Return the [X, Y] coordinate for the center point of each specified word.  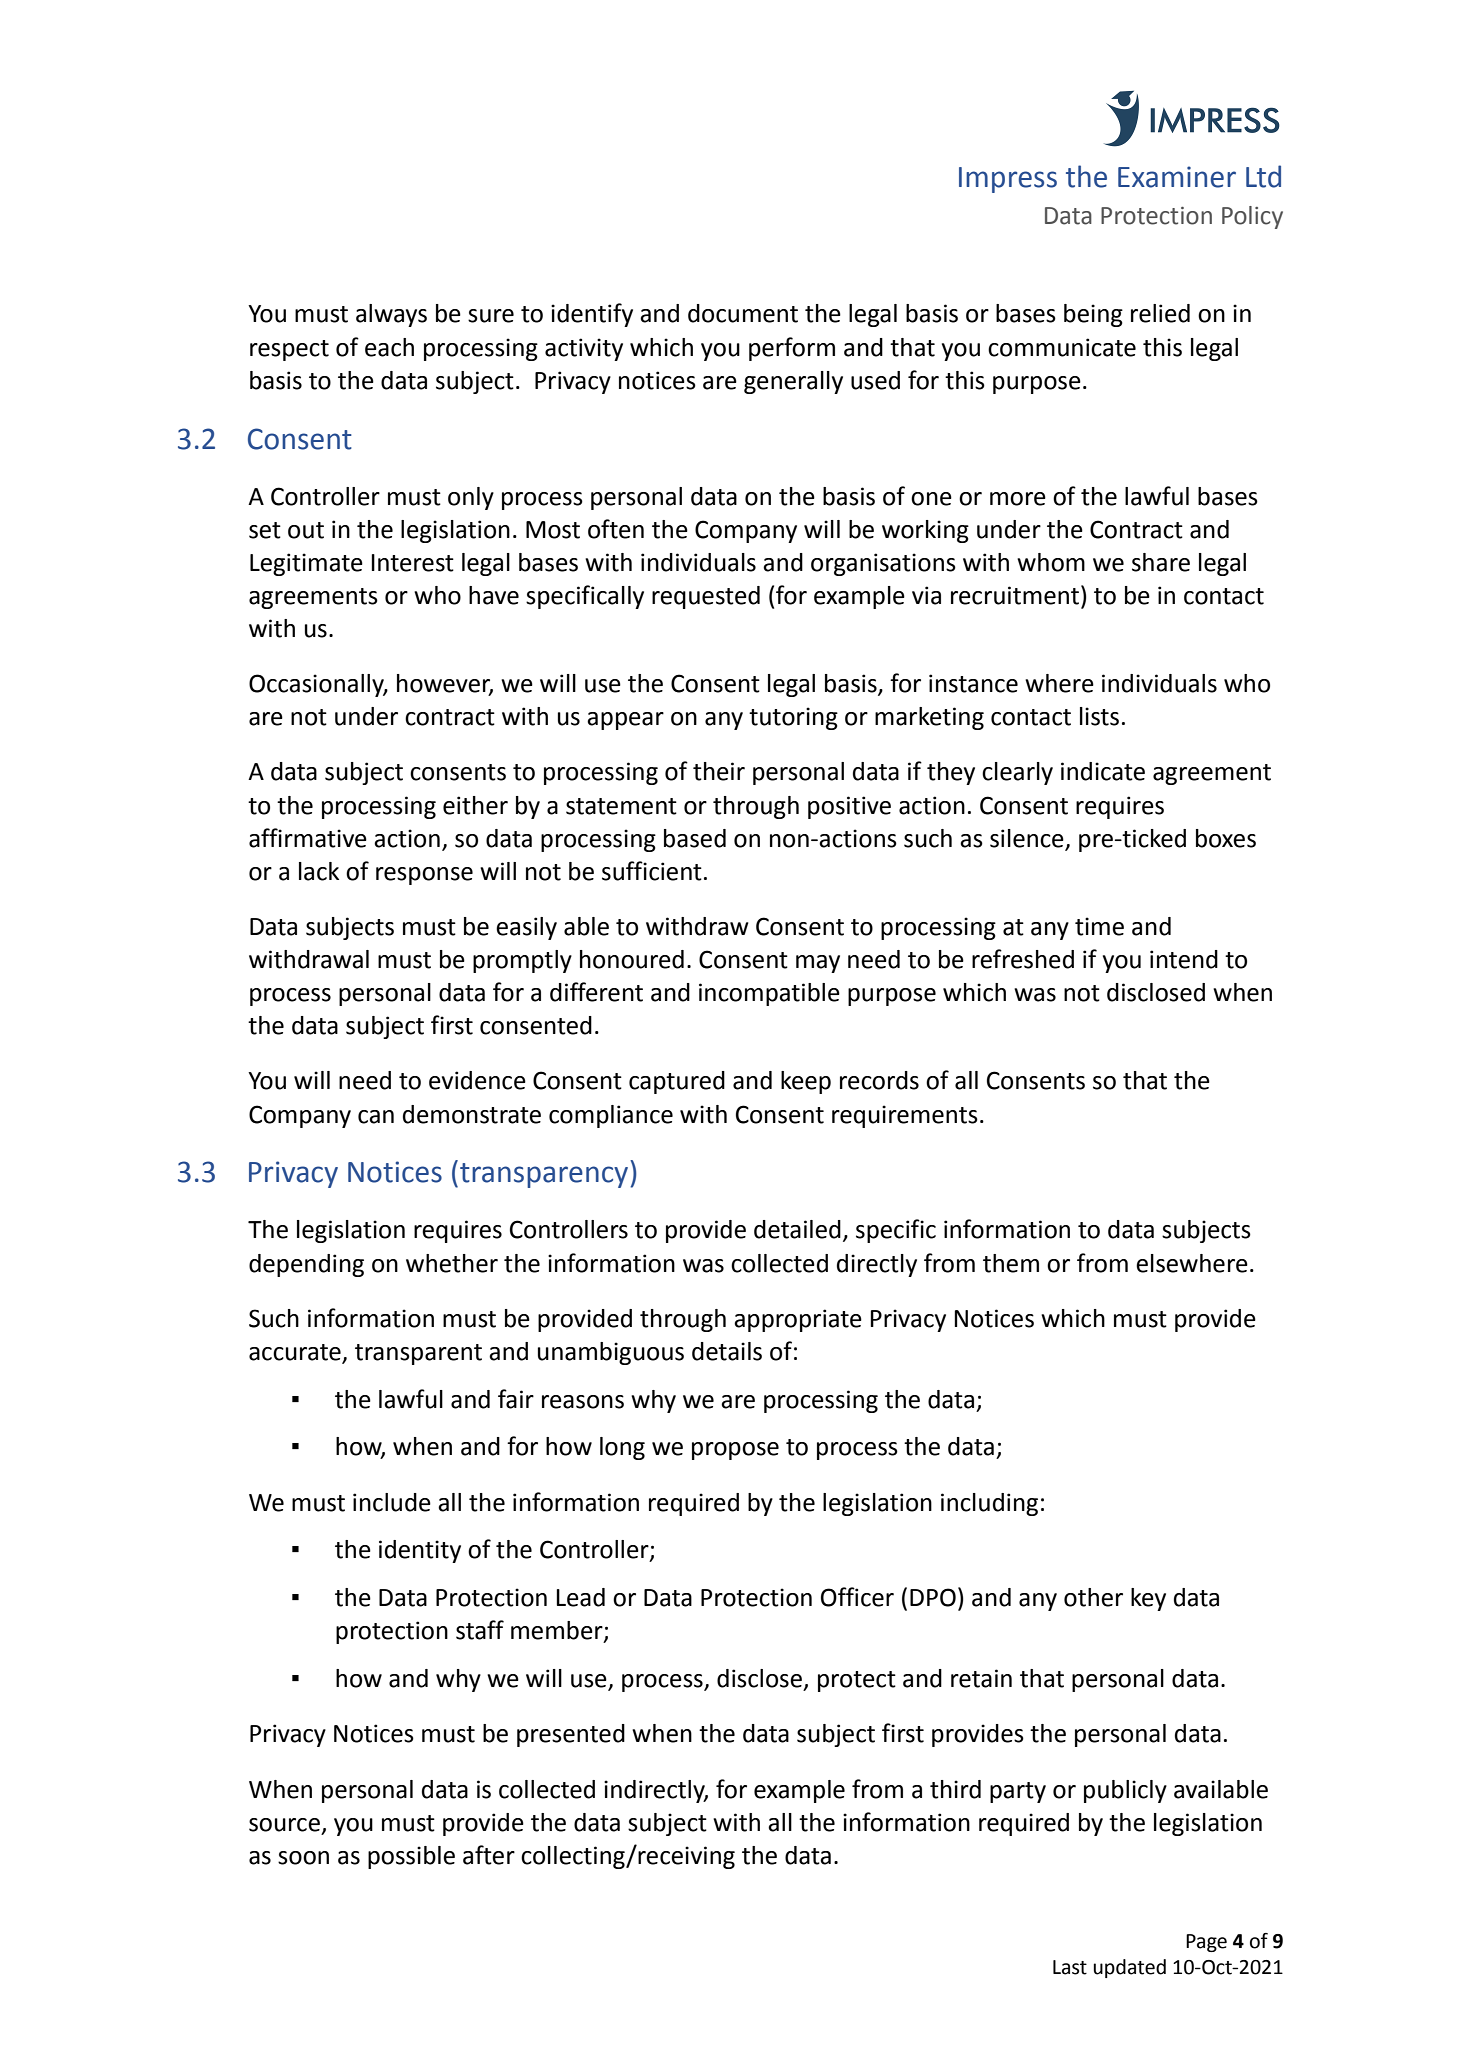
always [391, 315]
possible [411, 1857]
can [376, 1117]
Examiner [1177, 177]
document [743, 313]
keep [806, 1082]
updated [1129, 1968]
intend [1184, 959]
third [955, 1789]
